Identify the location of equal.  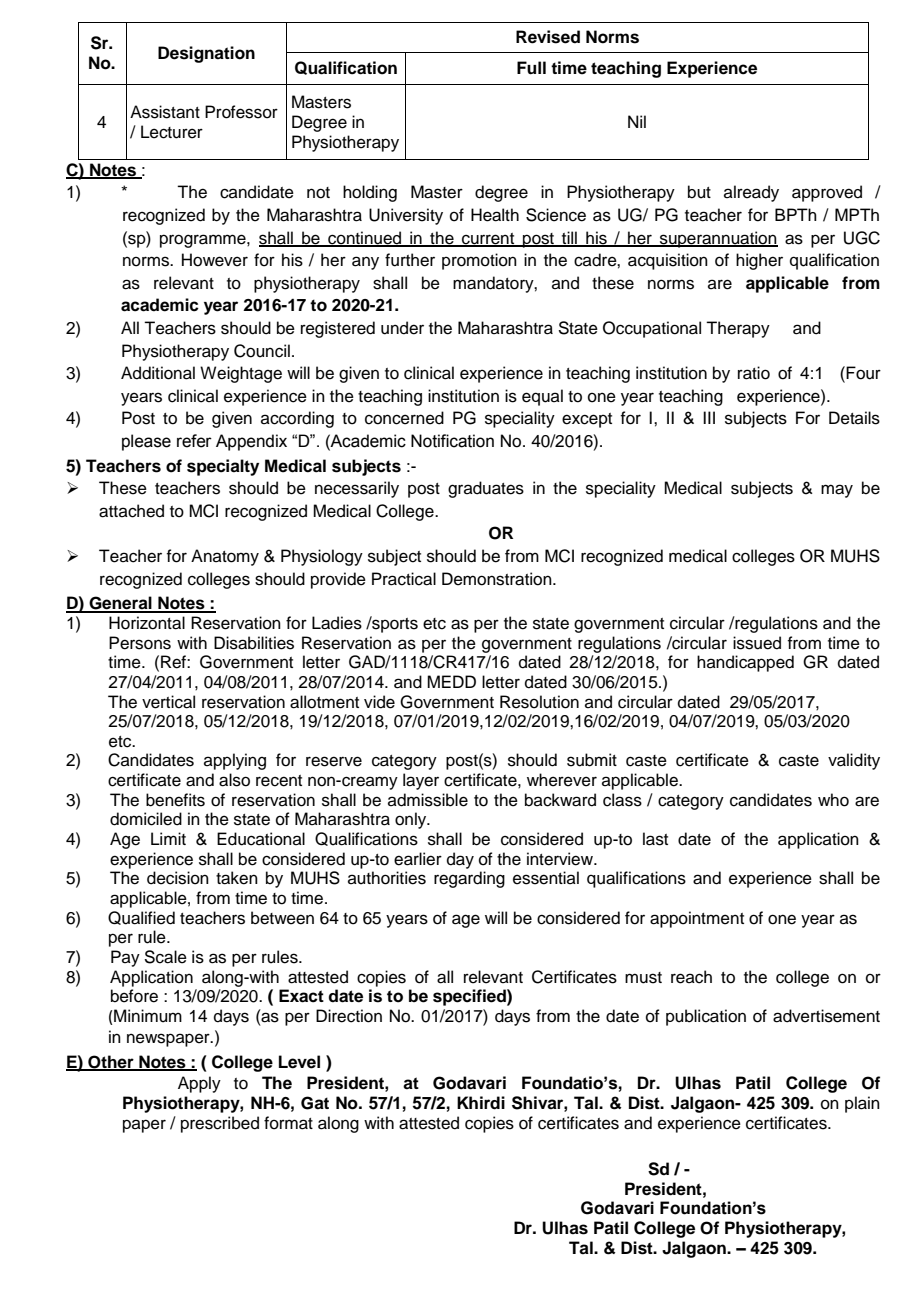
(542, 397).
